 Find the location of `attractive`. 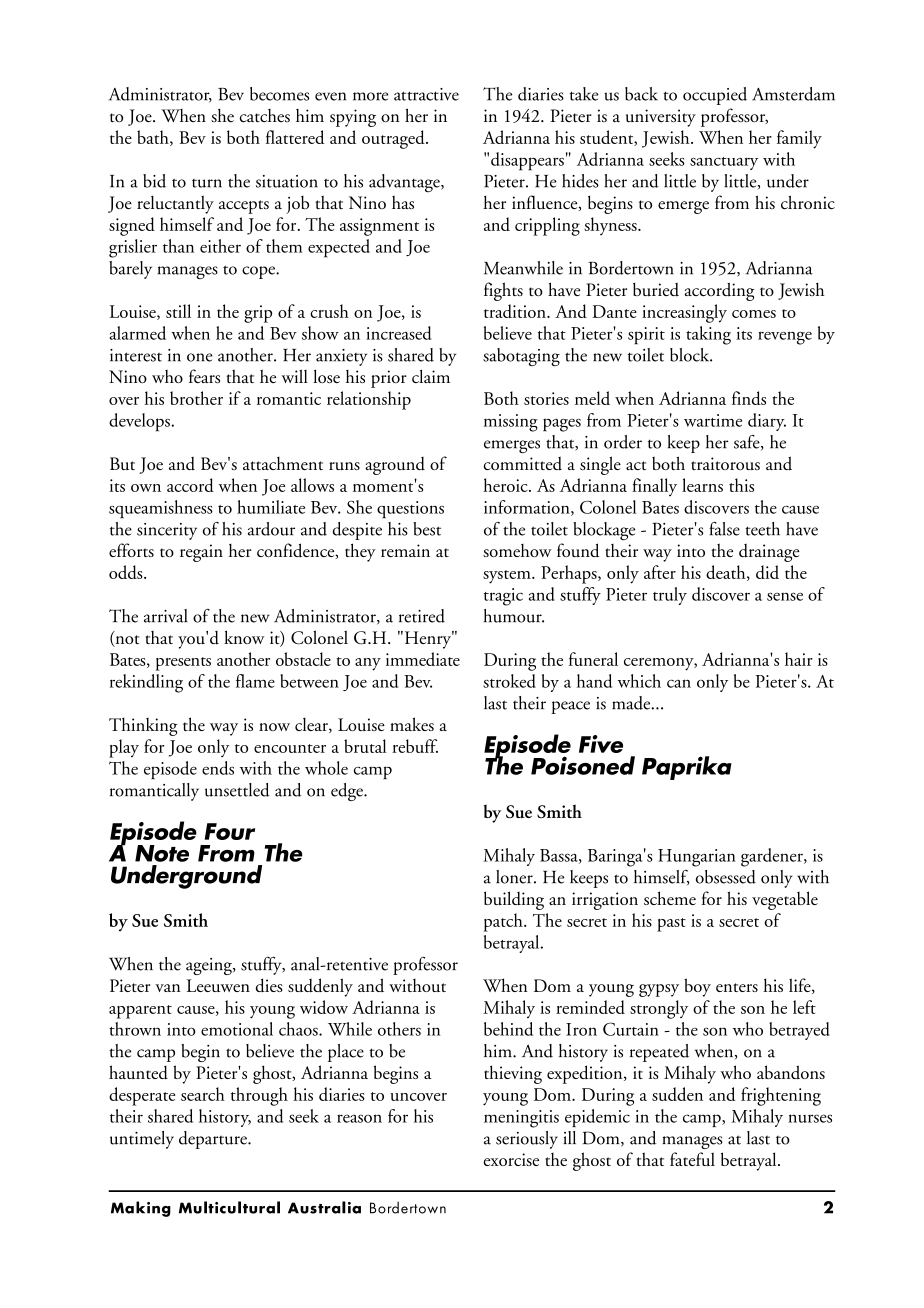

attractive is located at coordinates (426, 94).
